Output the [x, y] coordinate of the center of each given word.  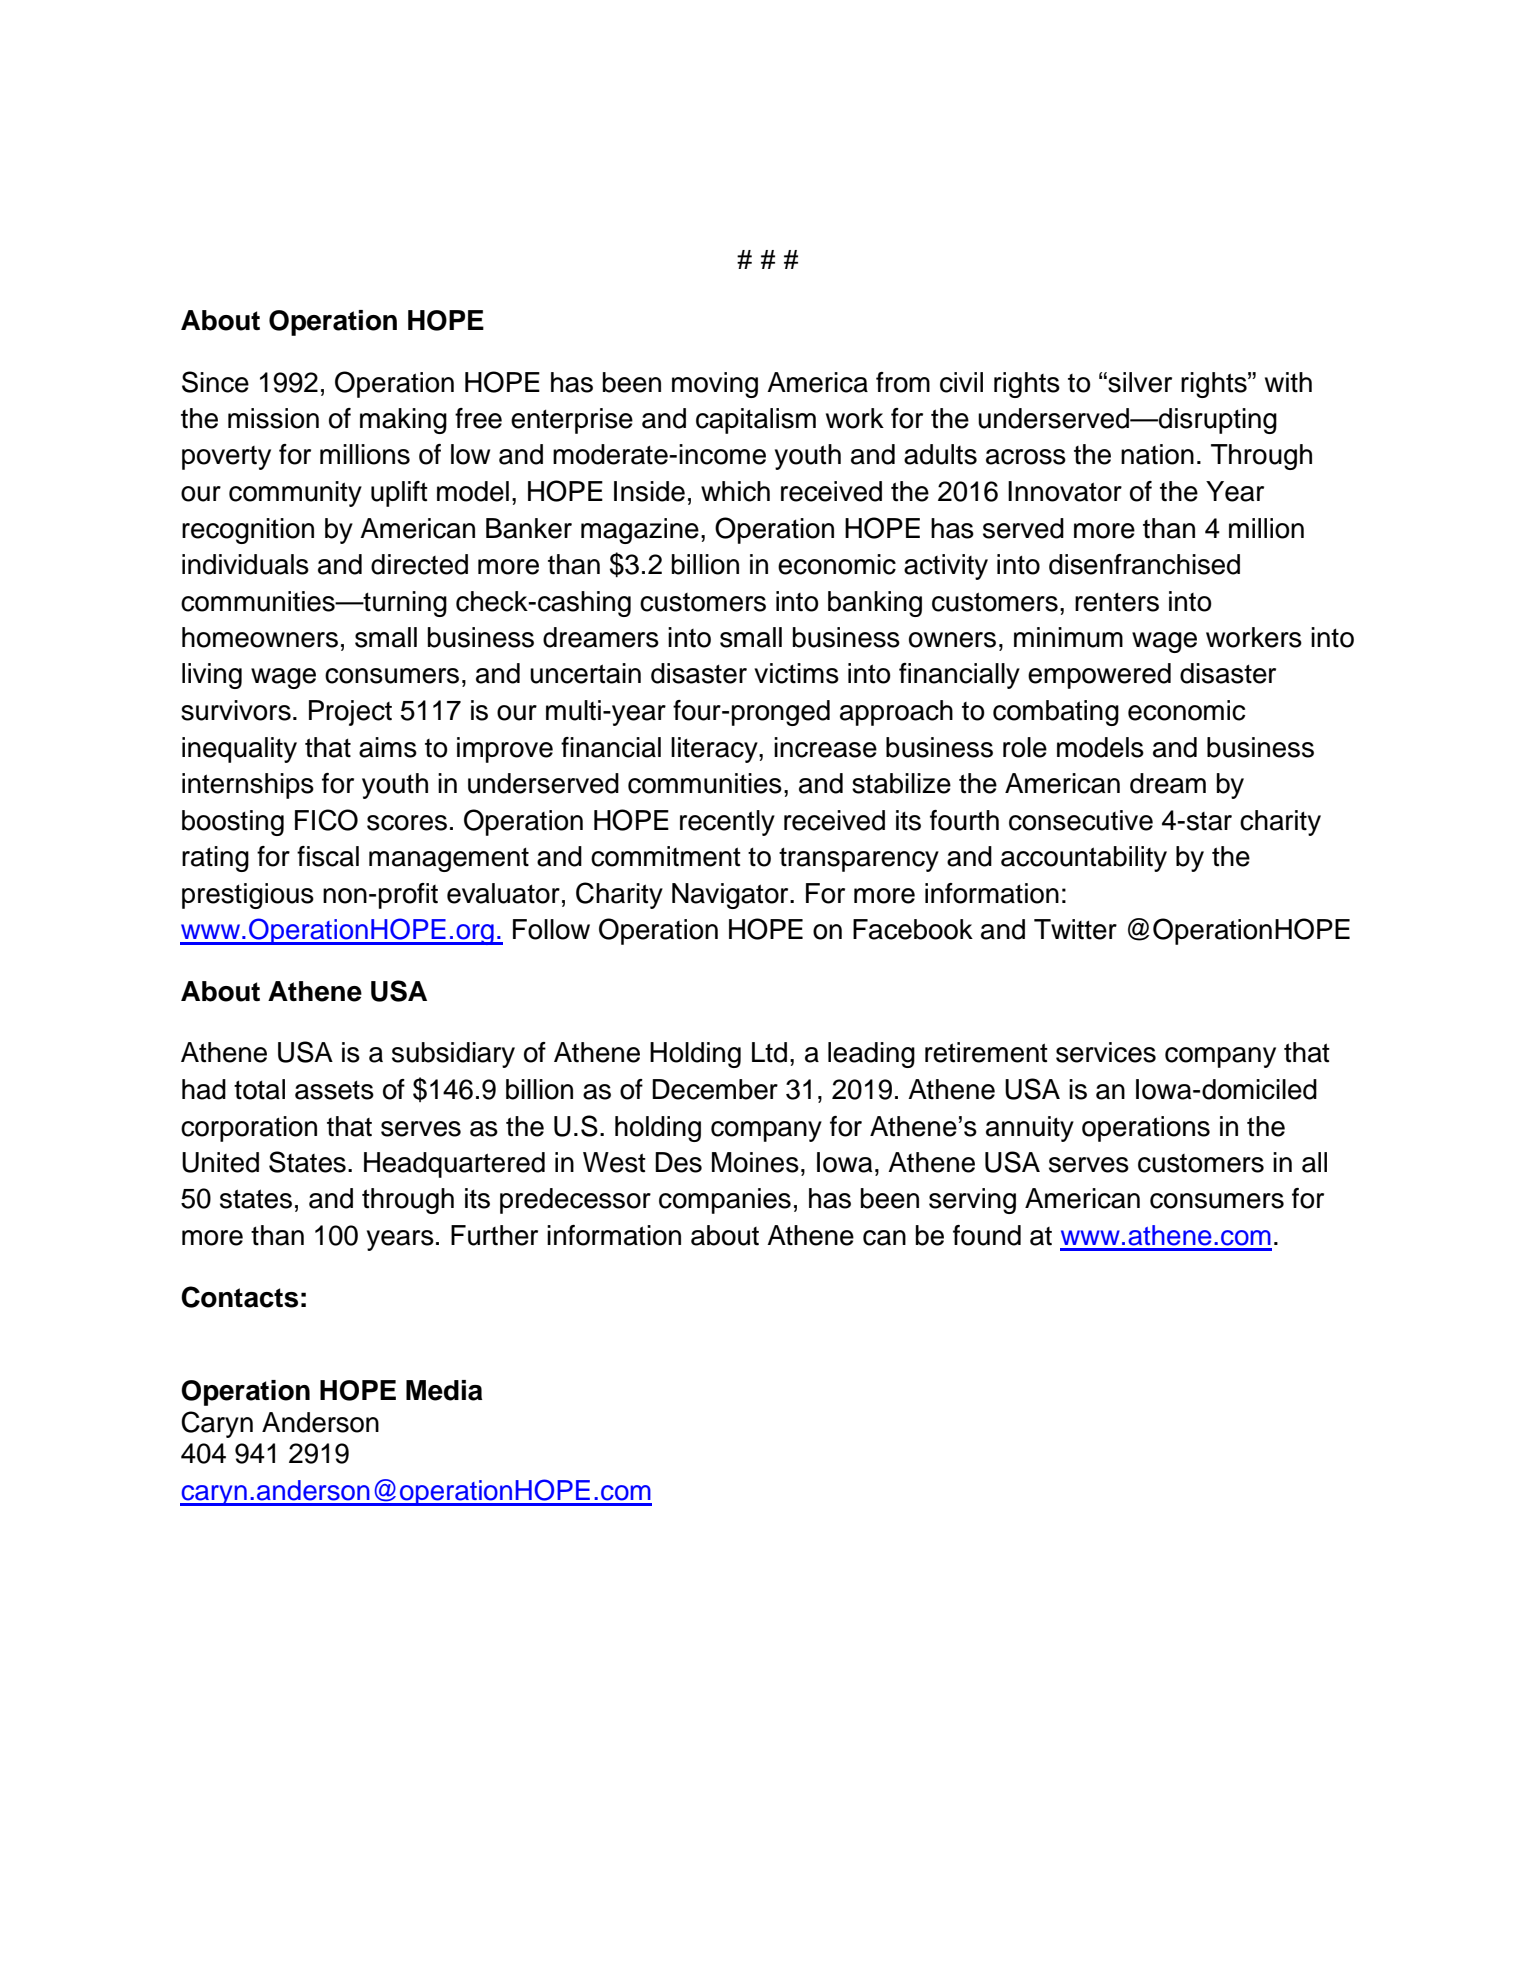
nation [1157, 454]
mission [273, 418]
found [987, 1235]
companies [725, 1201]
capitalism [756, 421]
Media [444, 1390]
